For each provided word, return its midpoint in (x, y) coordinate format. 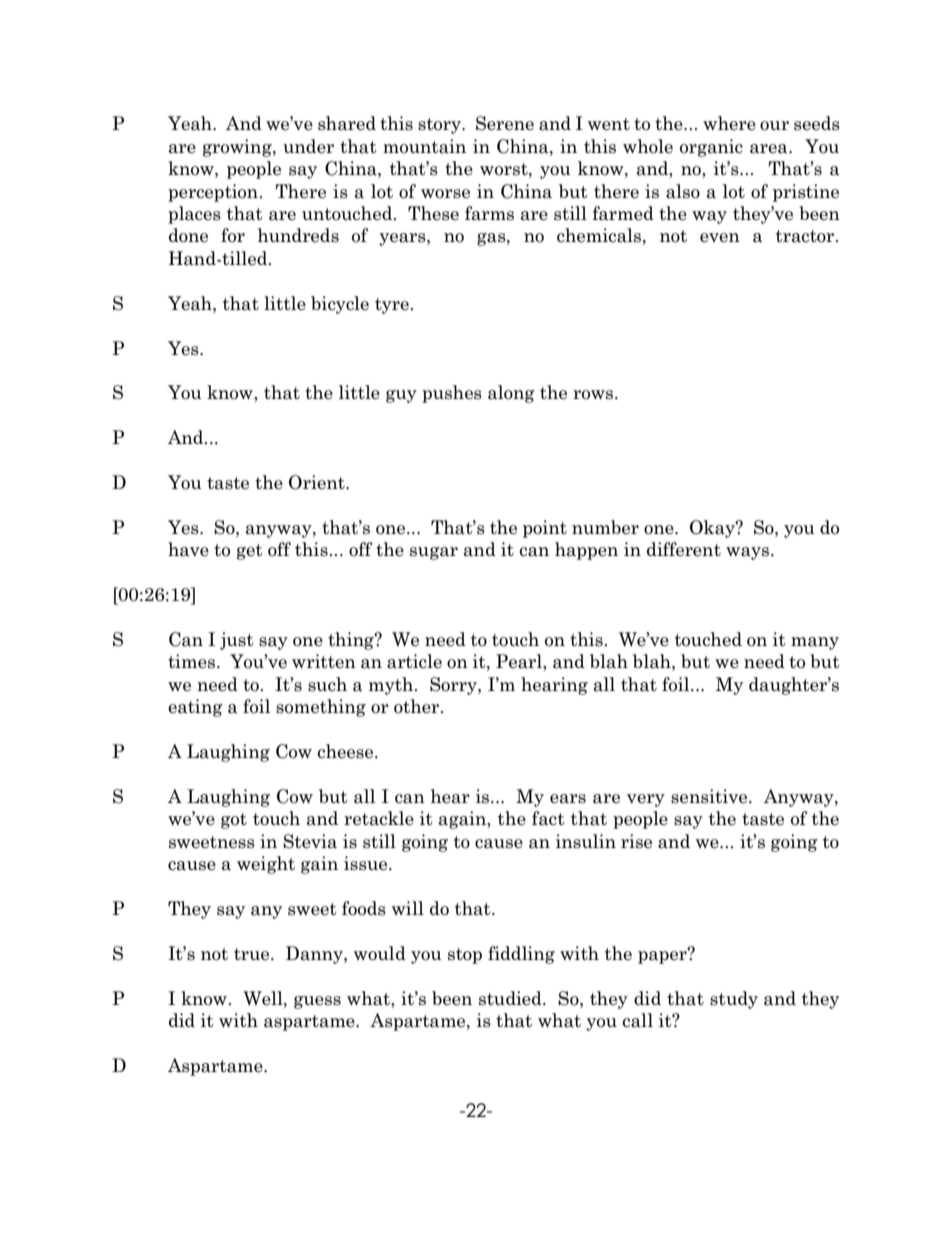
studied (511, 998)
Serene (505, 123)
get (250, 552)
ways (747, 553)
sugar (434, 553)
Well (264, 998)
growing (238, 148)
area (770, 149)
